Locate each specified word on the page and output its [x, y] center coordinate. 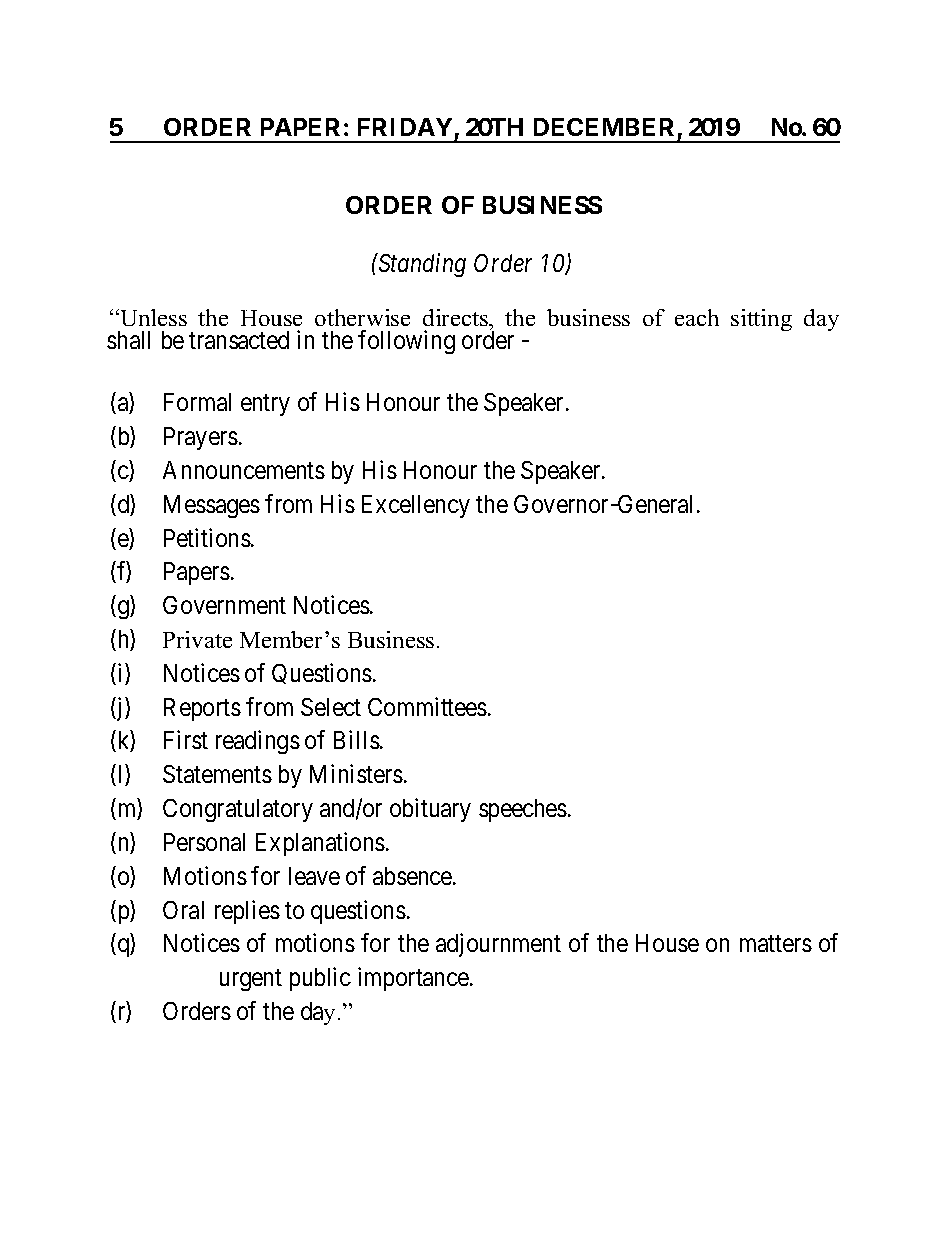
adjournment [498, 945]
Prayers [201, 438]
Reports [202, 709]
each [697, 317]
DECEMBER [604, 127]
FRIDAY [405, 127]
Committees [427, 706]
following [406, 342]
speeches [523, 810]
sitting [761, 320]
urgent [251, 980]
